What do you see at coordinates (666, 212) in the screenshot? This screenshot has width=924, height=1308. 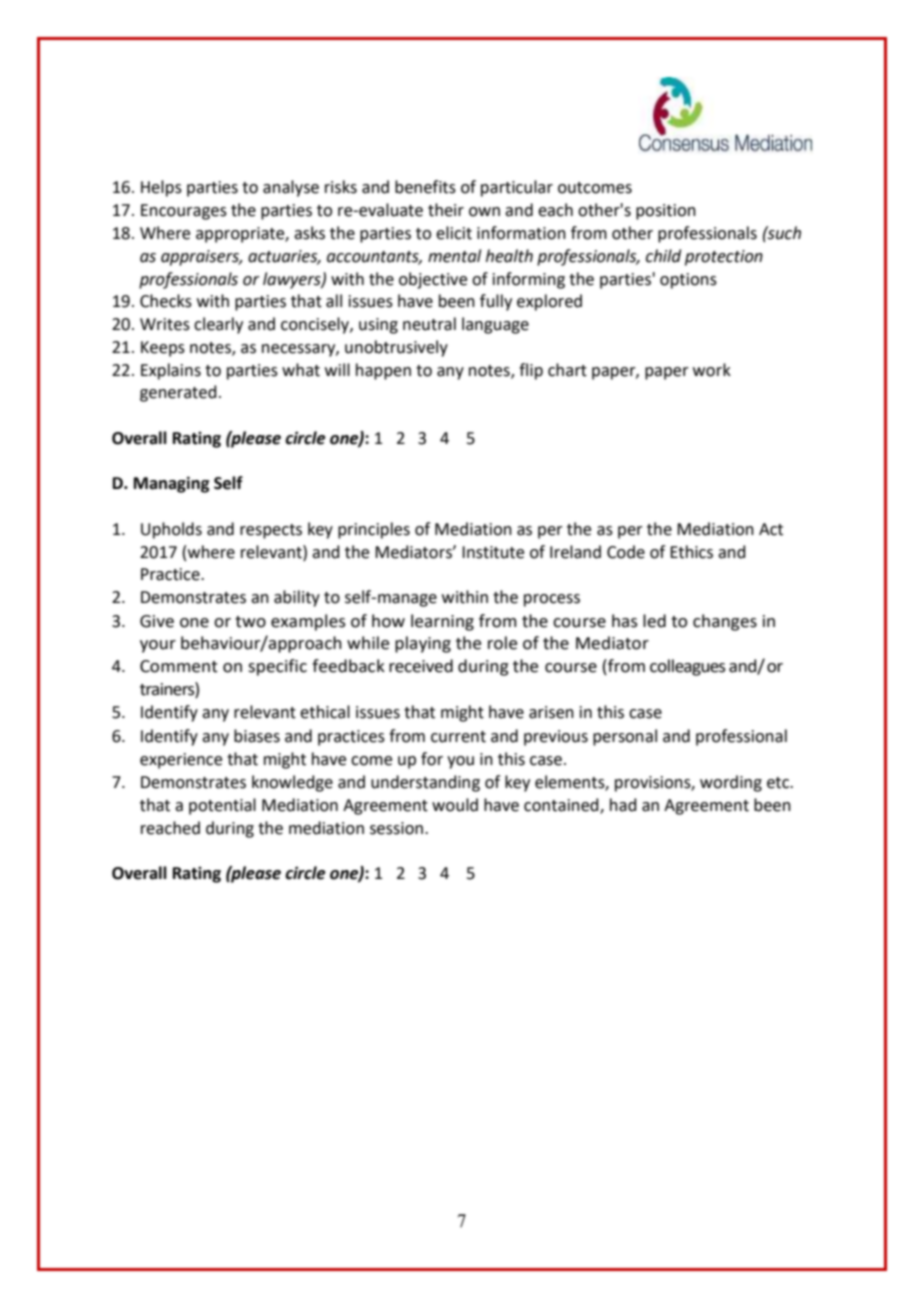 I see `position` at bounding box center [666, 212].
